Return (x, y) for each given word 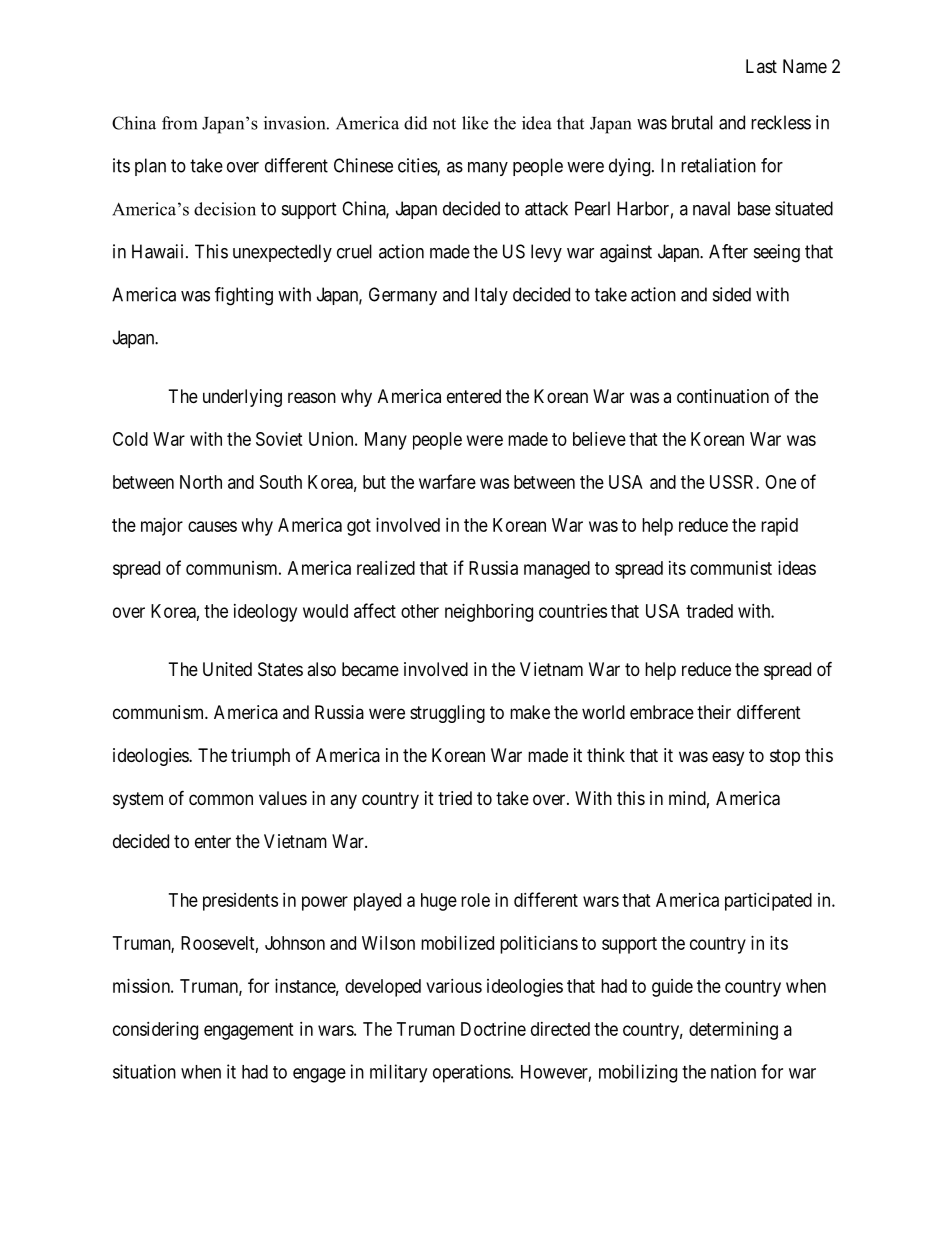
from (179, 123)
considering (155, 1031)
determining (733, 1031)
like (475, 123)
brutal (692, 122)
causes (212, 526)
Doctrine (493, 1029)
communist (731, 568)
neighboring (489, 613)
